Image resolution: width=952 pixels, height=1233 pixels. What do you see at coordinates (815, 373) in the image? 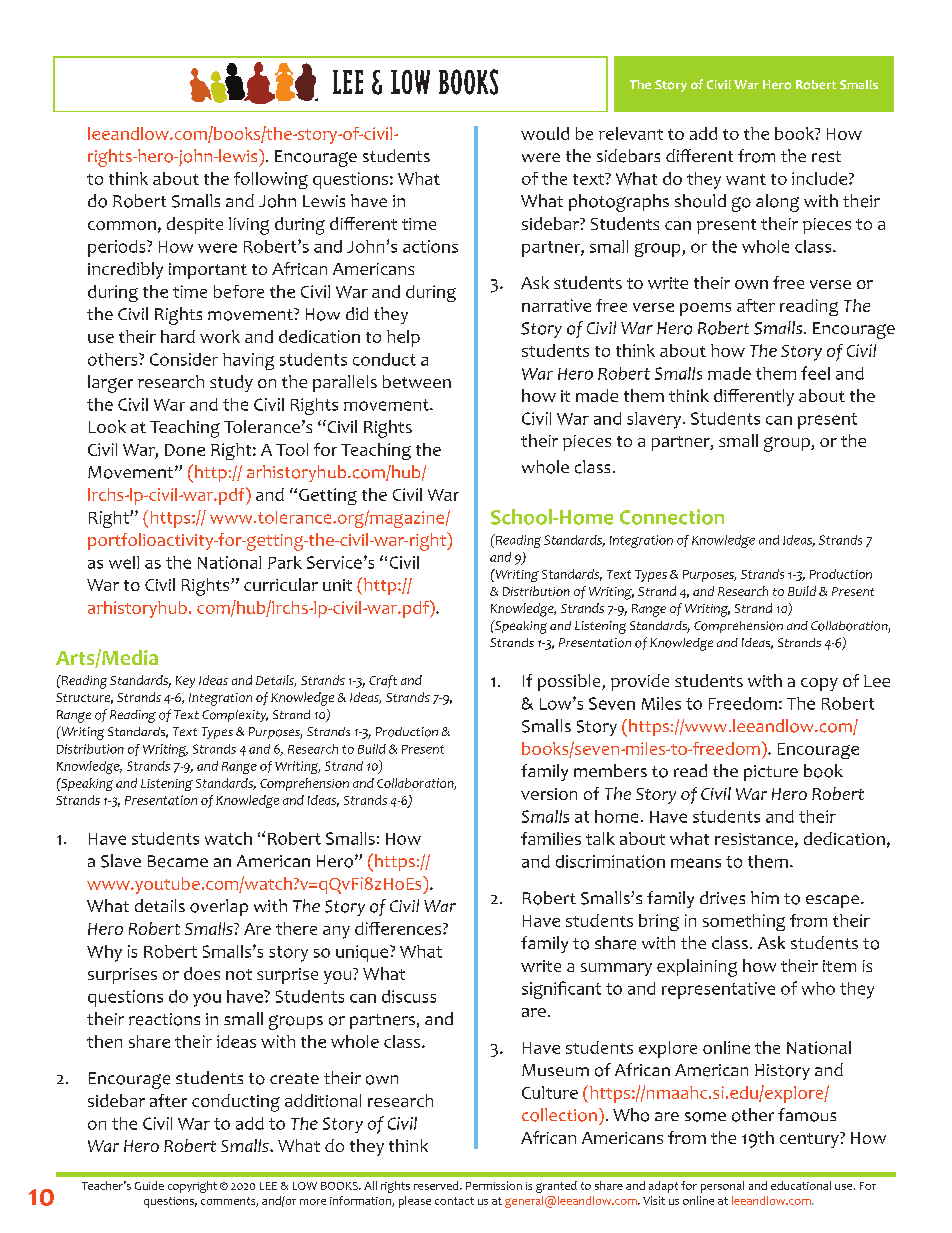
I see `feel` at bounding box center [815, 373].
